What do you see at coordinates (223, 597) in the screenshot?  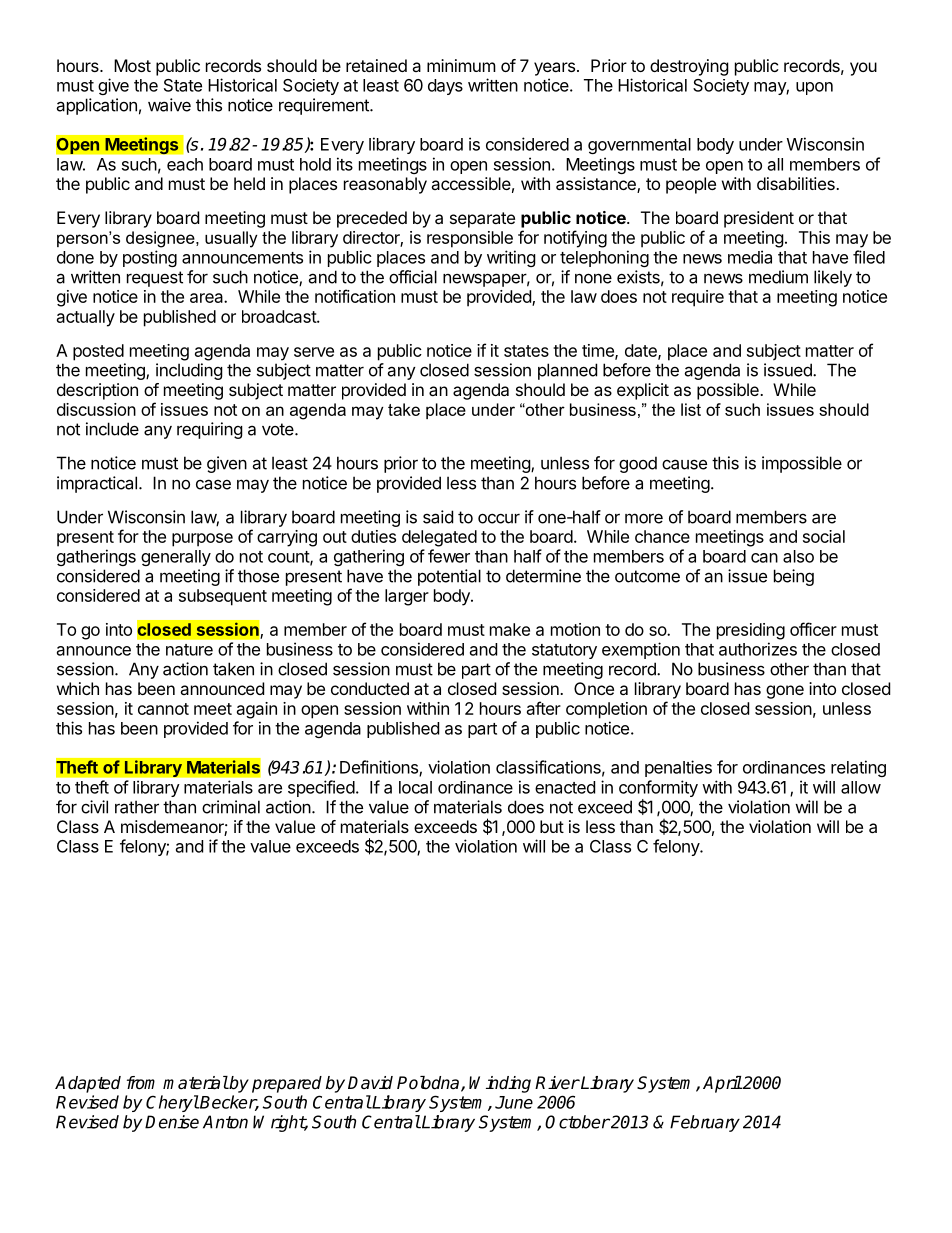 I see `subsequent` at bounding box center [223, 597].
